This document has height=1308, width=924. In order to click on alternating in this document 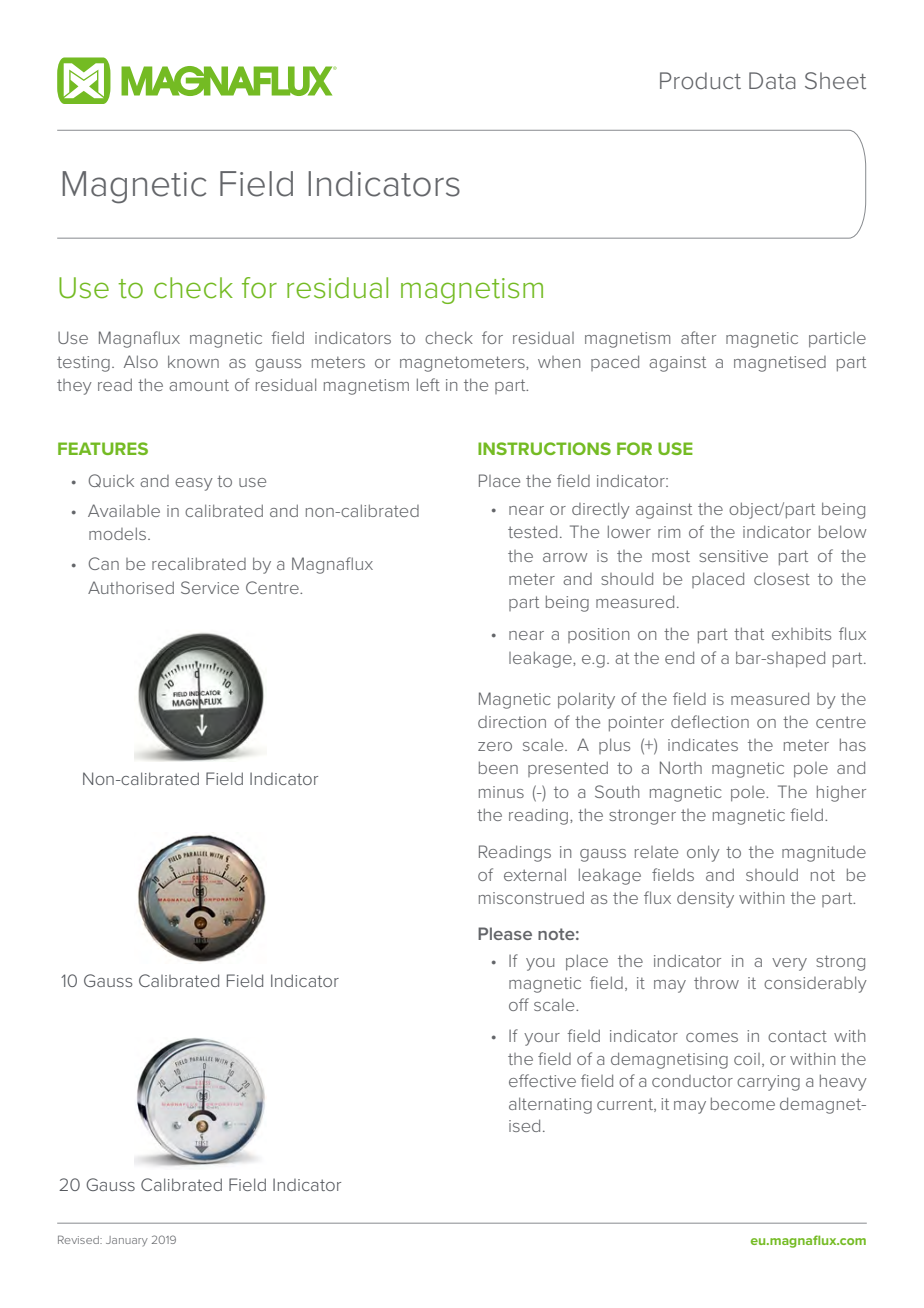, I will do `click(550, 1105)`.
